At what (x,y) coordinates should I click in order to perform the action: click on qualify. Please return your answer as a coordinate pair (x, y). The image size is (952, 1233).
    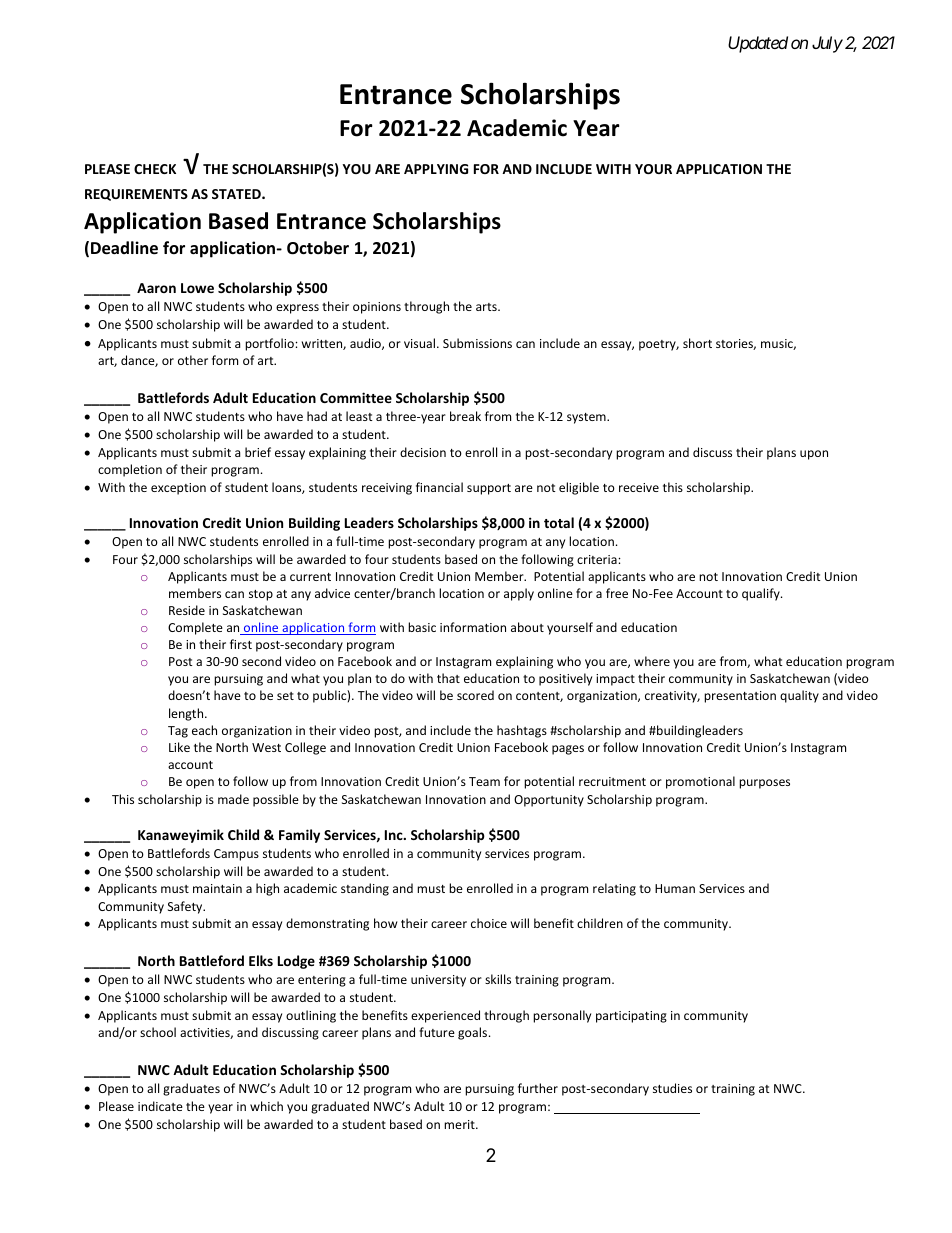
    Looking at the image, I should click on (762, 594).
